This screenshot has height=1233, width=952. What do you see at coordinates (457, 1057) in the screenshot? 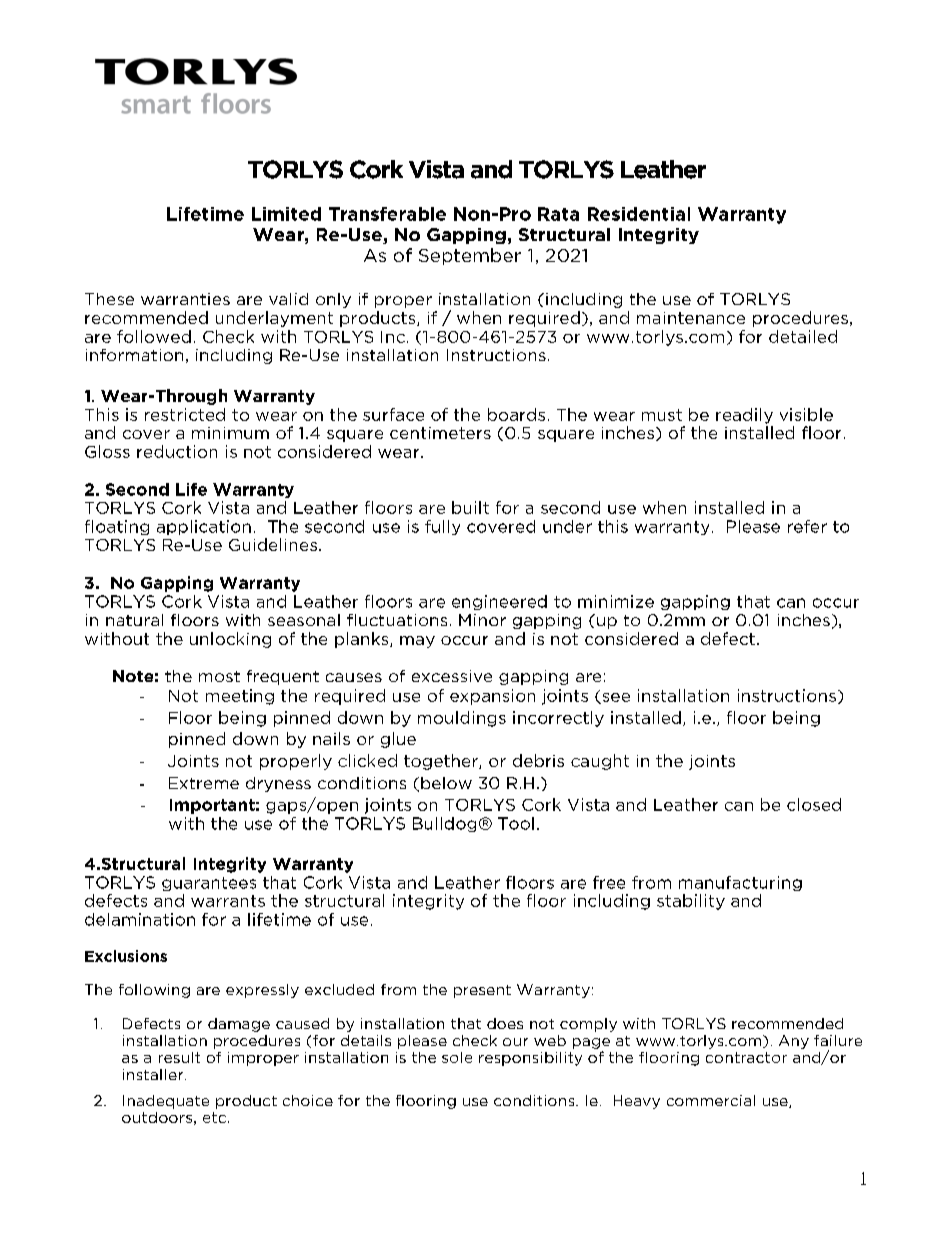
I see `sole` at bounding box center [457, 1057].
